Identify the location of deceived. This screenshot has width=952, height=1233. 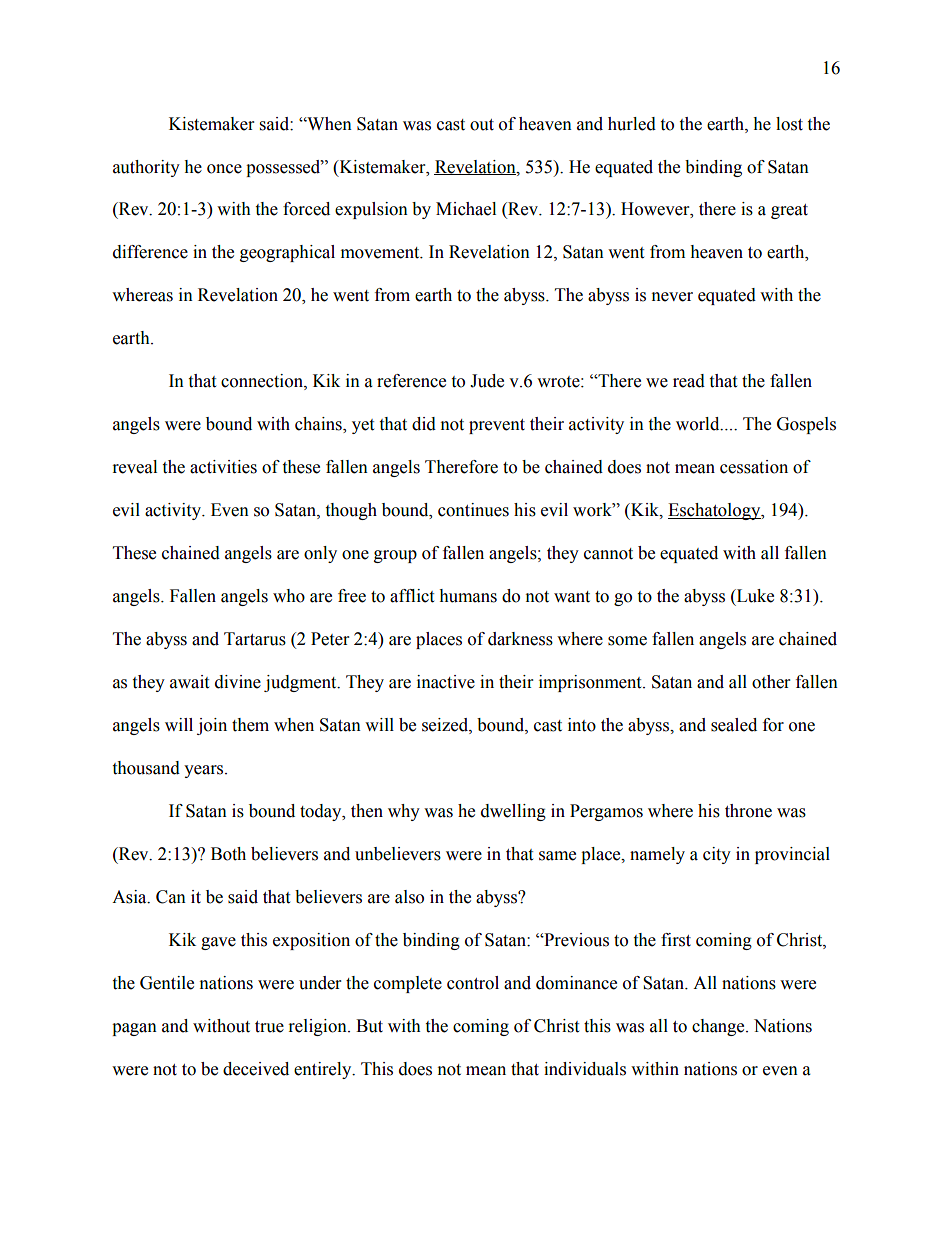
(256, 1069).
